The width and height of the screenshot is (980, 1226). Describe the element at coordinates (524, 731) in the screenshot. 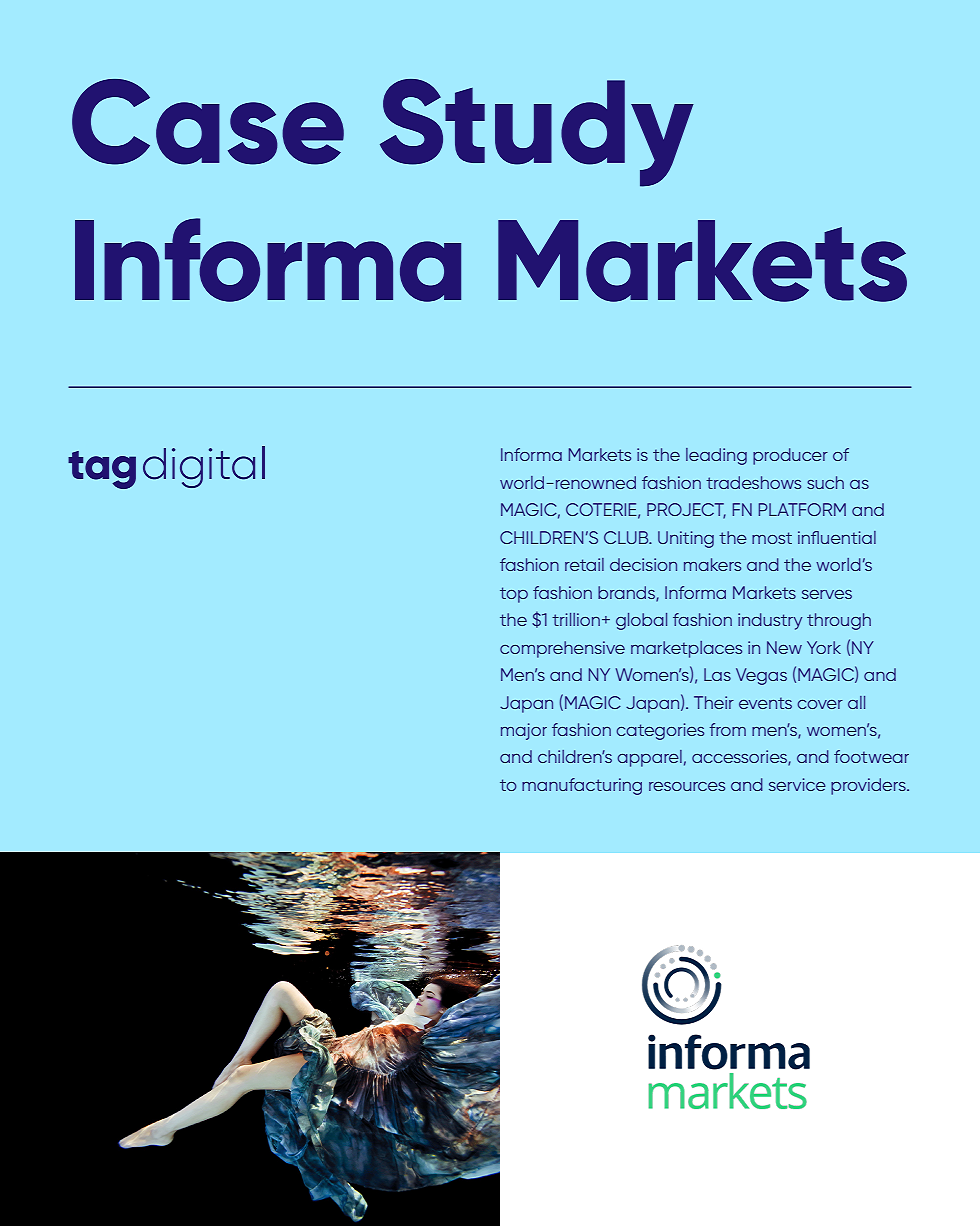

I see `major` at that location.
